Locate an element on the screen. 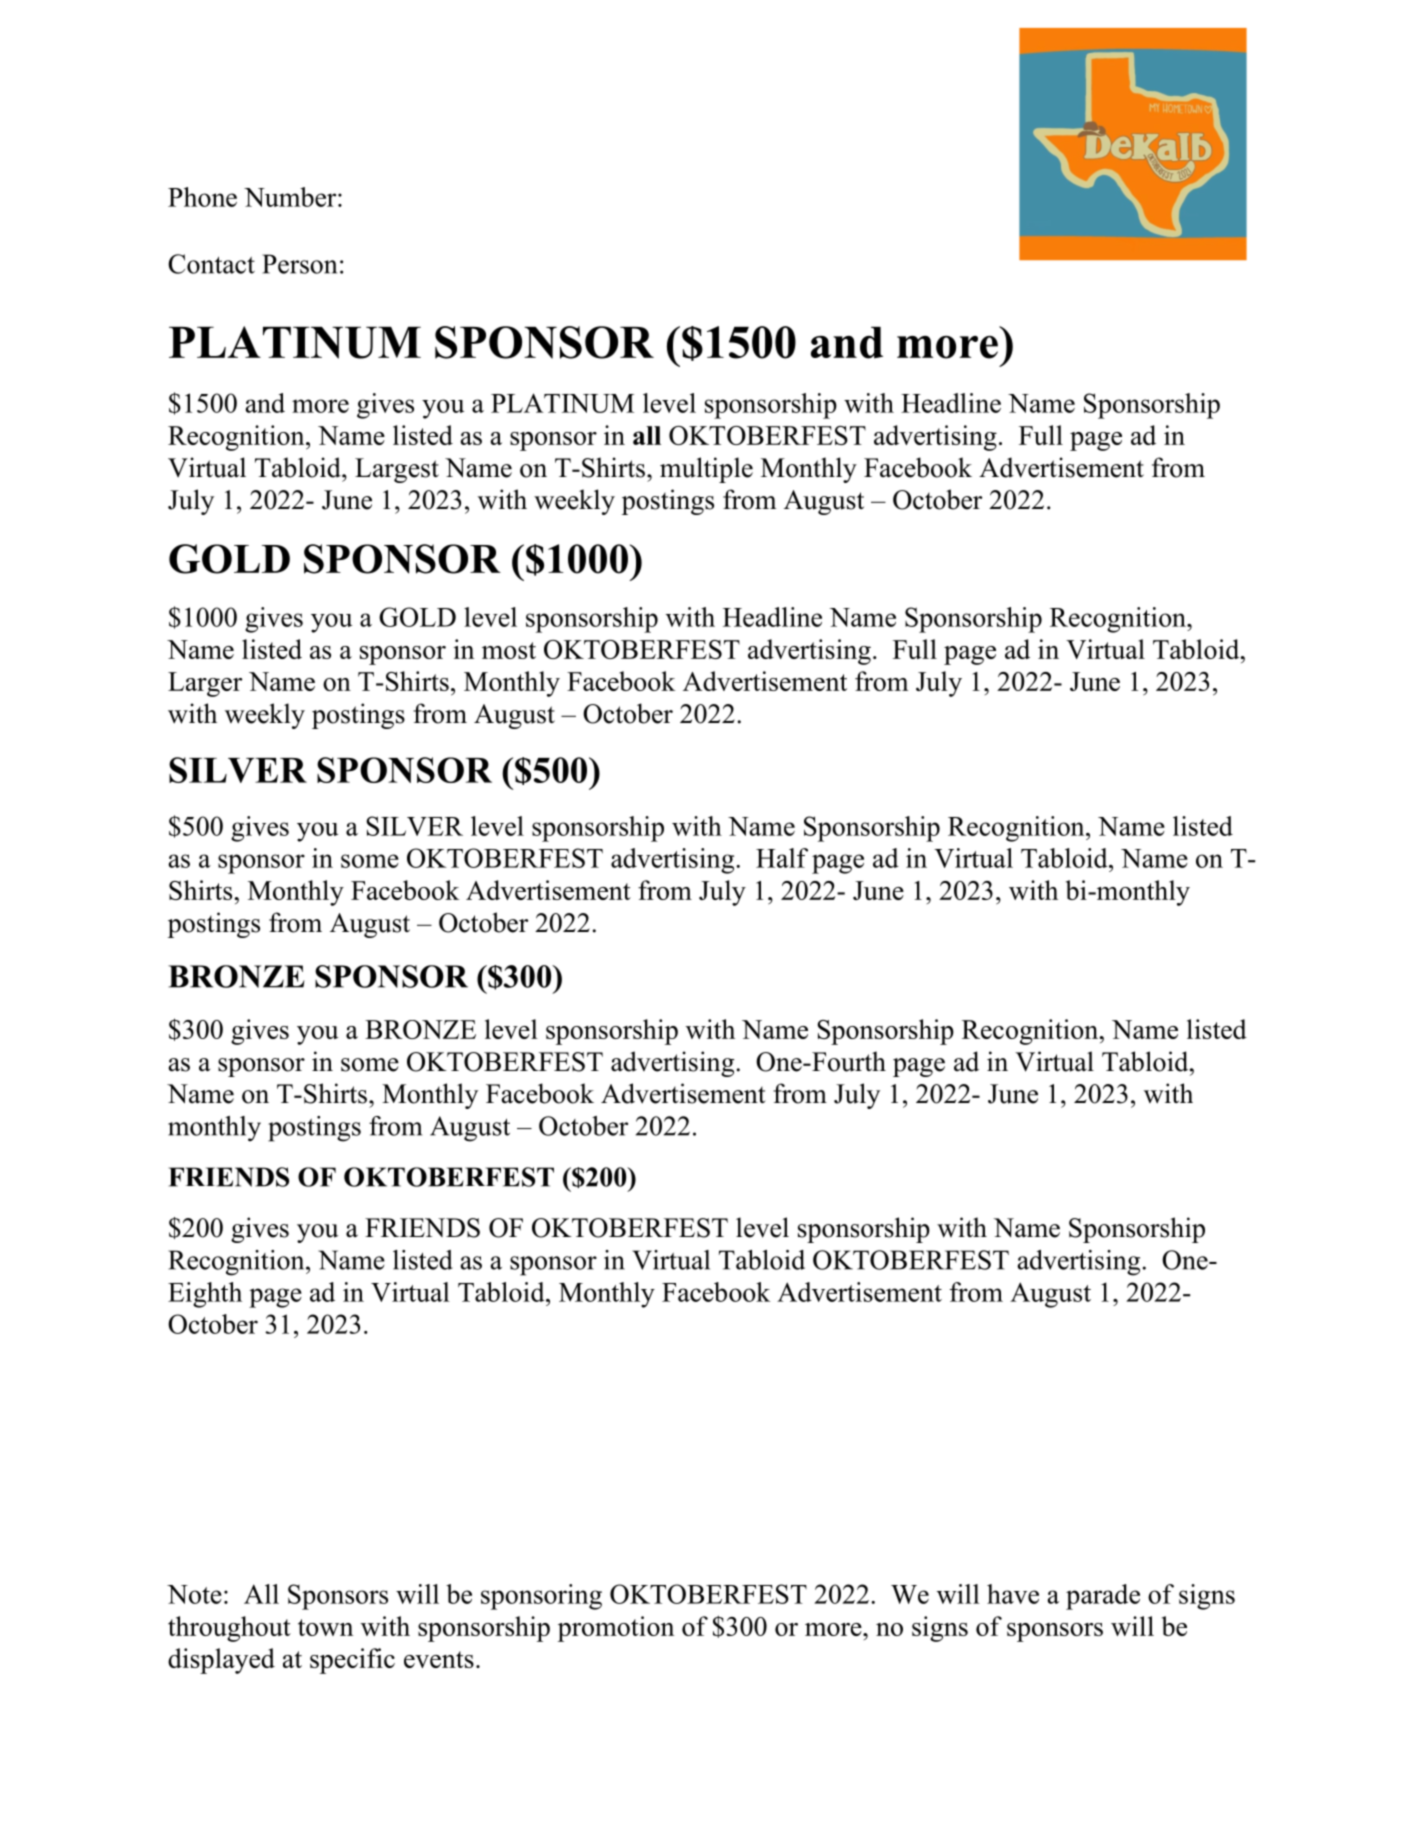 This screenshot has width=1426, height=1846. events is located at coordinates (439, 1659).
